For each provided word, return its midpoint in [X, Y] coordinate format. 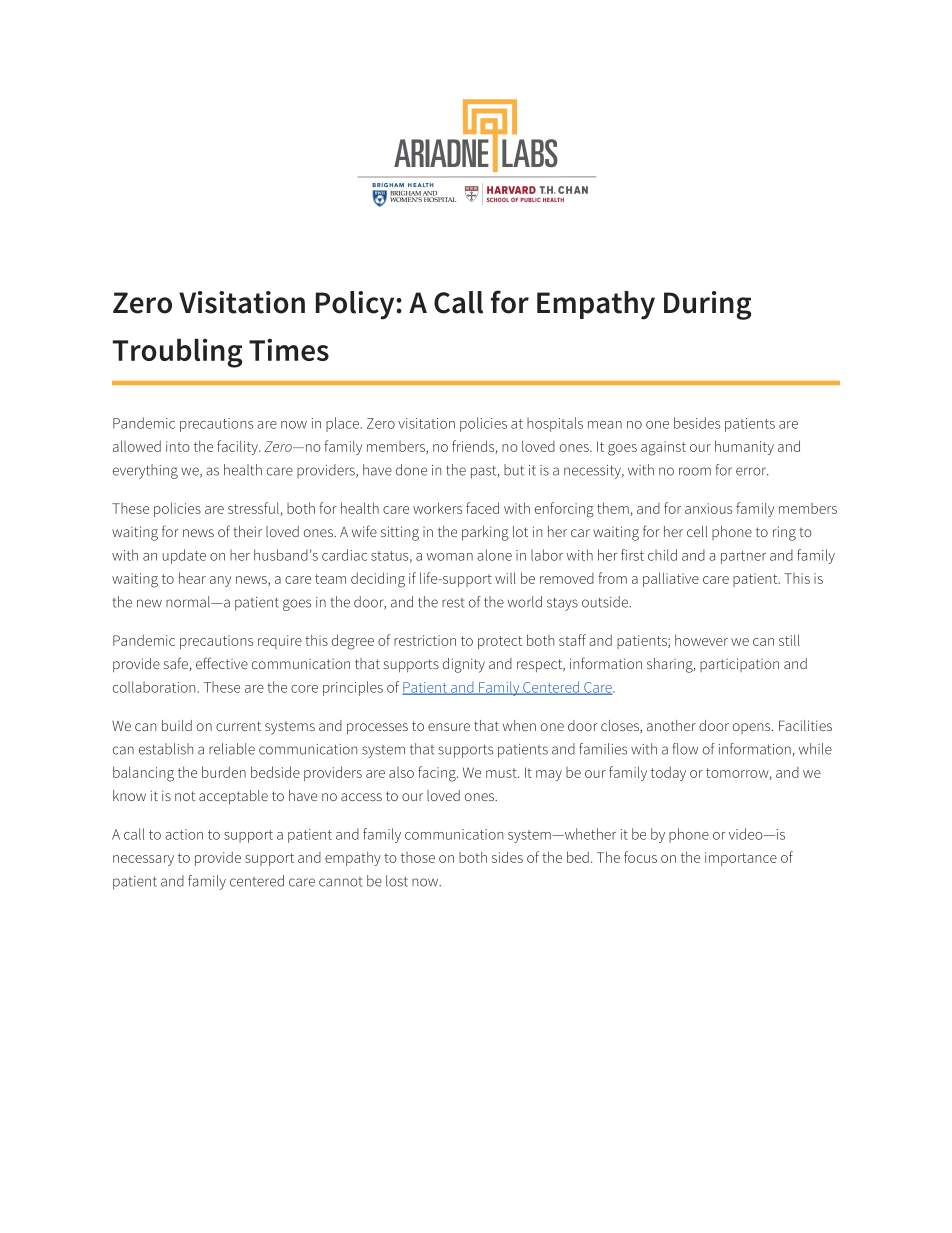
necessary [143, 860]
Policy [356, 305]
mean [605, 425]
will [505, 578]
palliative [671, 579]
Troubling [177, 353]
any [220, 581]
